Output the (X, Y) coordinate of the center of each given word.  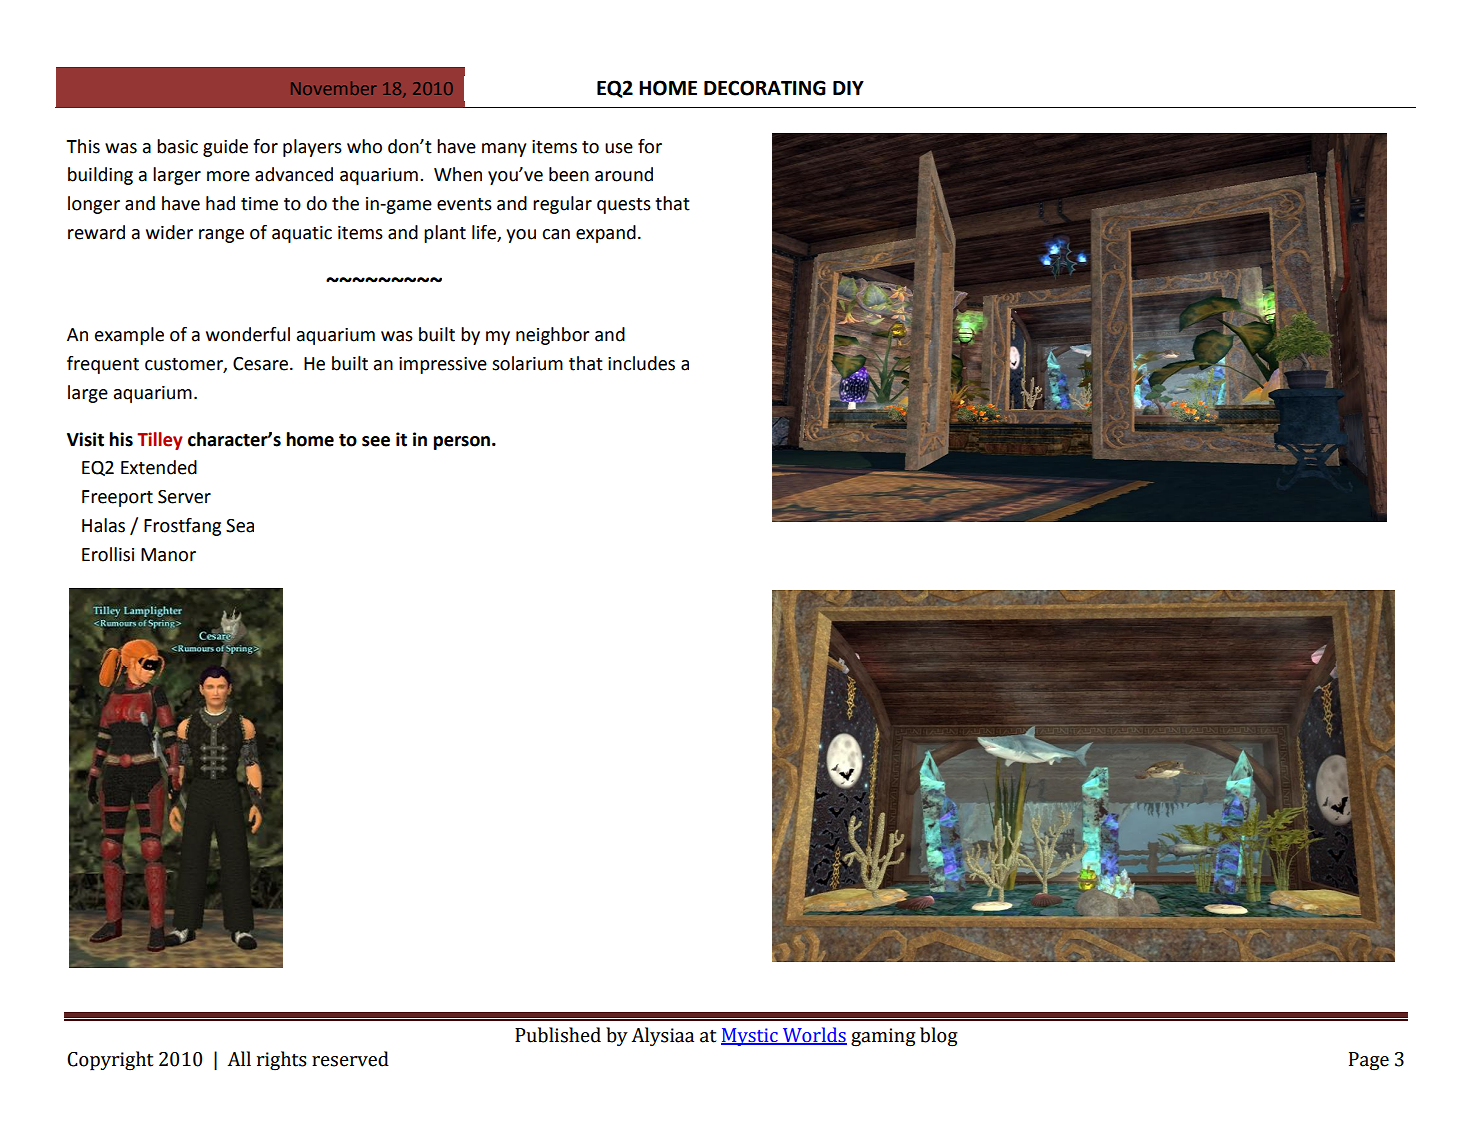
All (239, 1058)
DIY (848, 88)
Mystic (750, 1037)
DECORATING (765, 88)
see (376, 441)
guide (225, 148)
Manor (168, 555)
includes (641, 363)
